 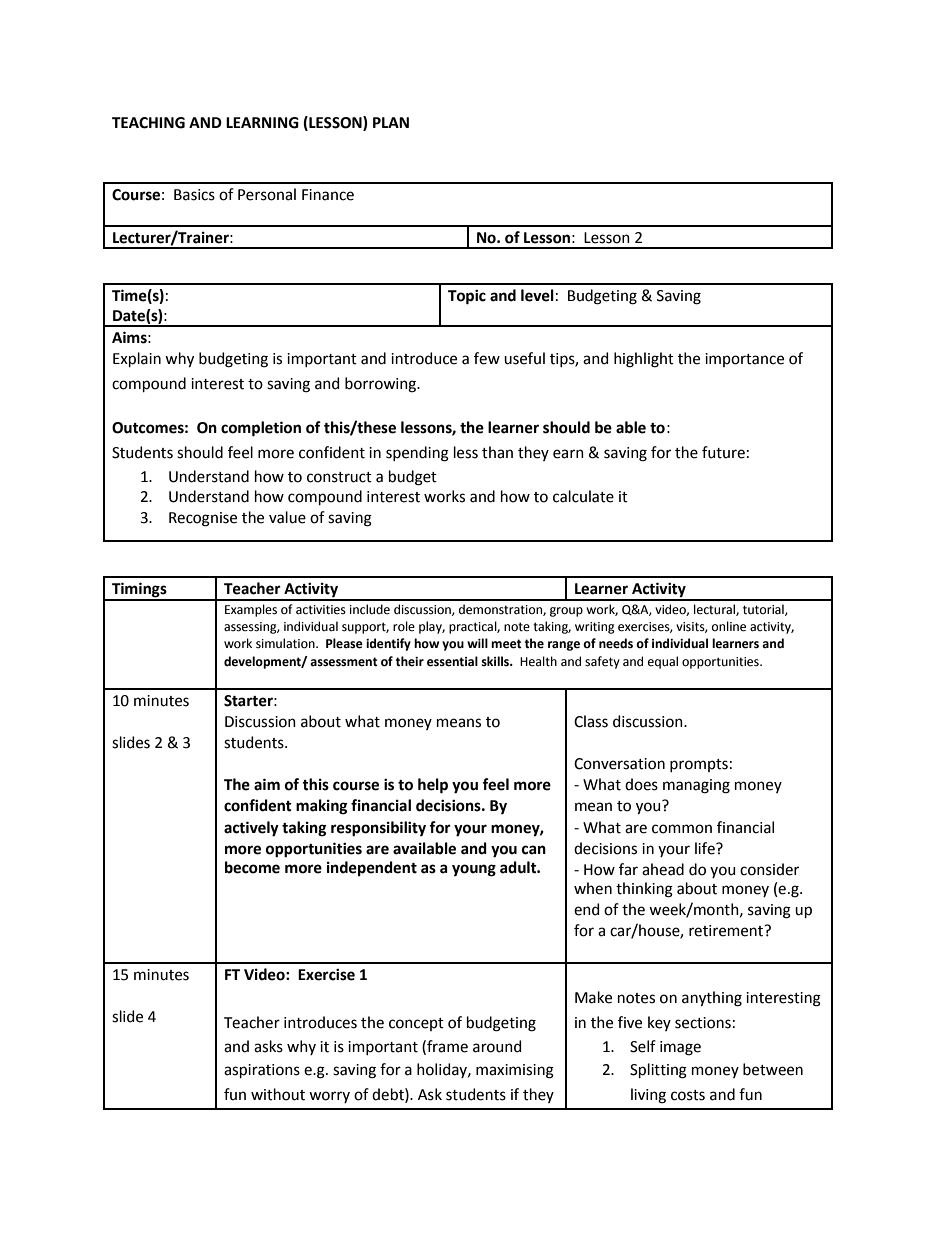 I want to click on around, so click(x=497, y=1046).
